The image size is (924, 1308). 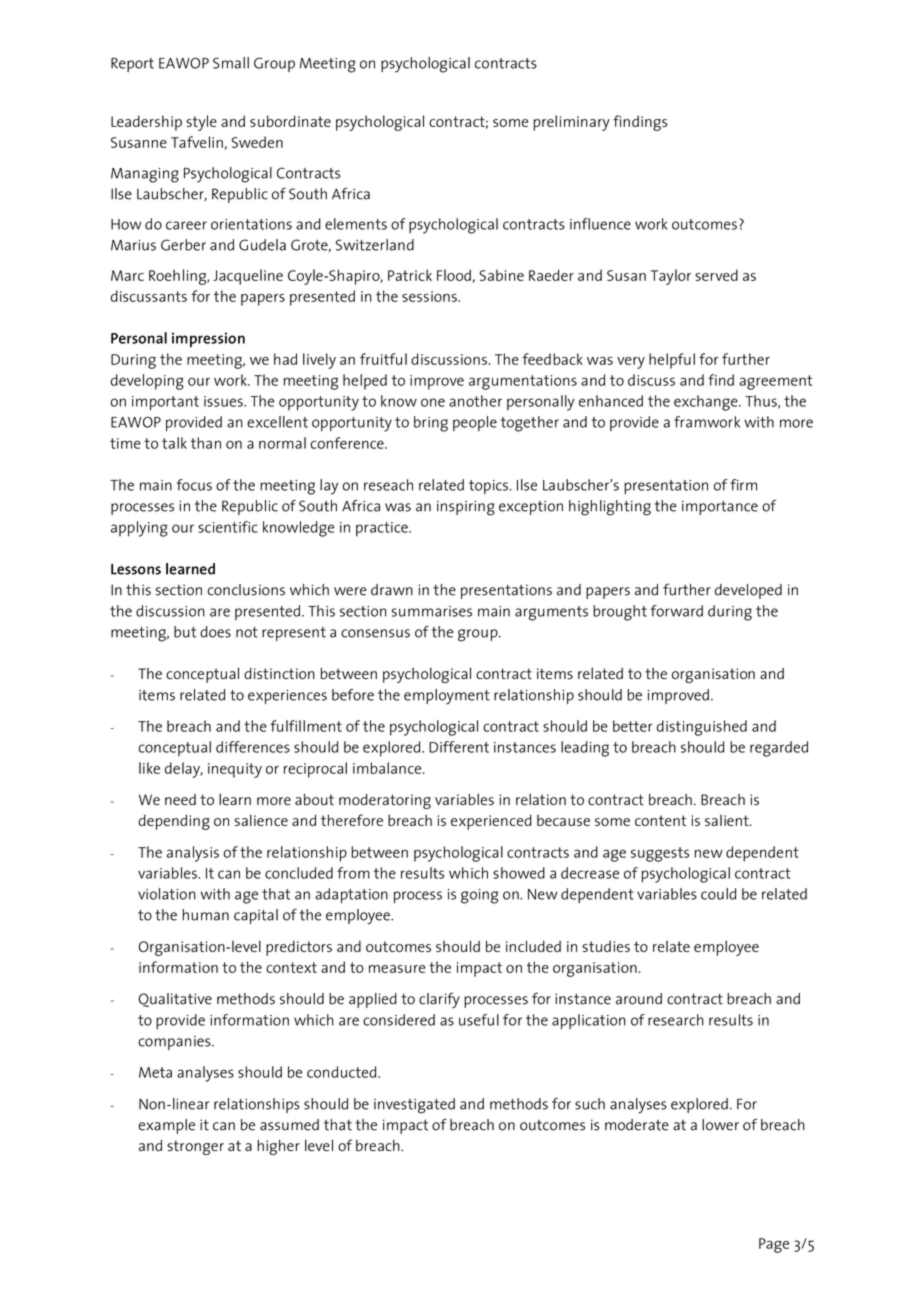 What do you see at coordinates (195, 1147) in the page?
I see `stronger` at bounding box center [195, 1147].
